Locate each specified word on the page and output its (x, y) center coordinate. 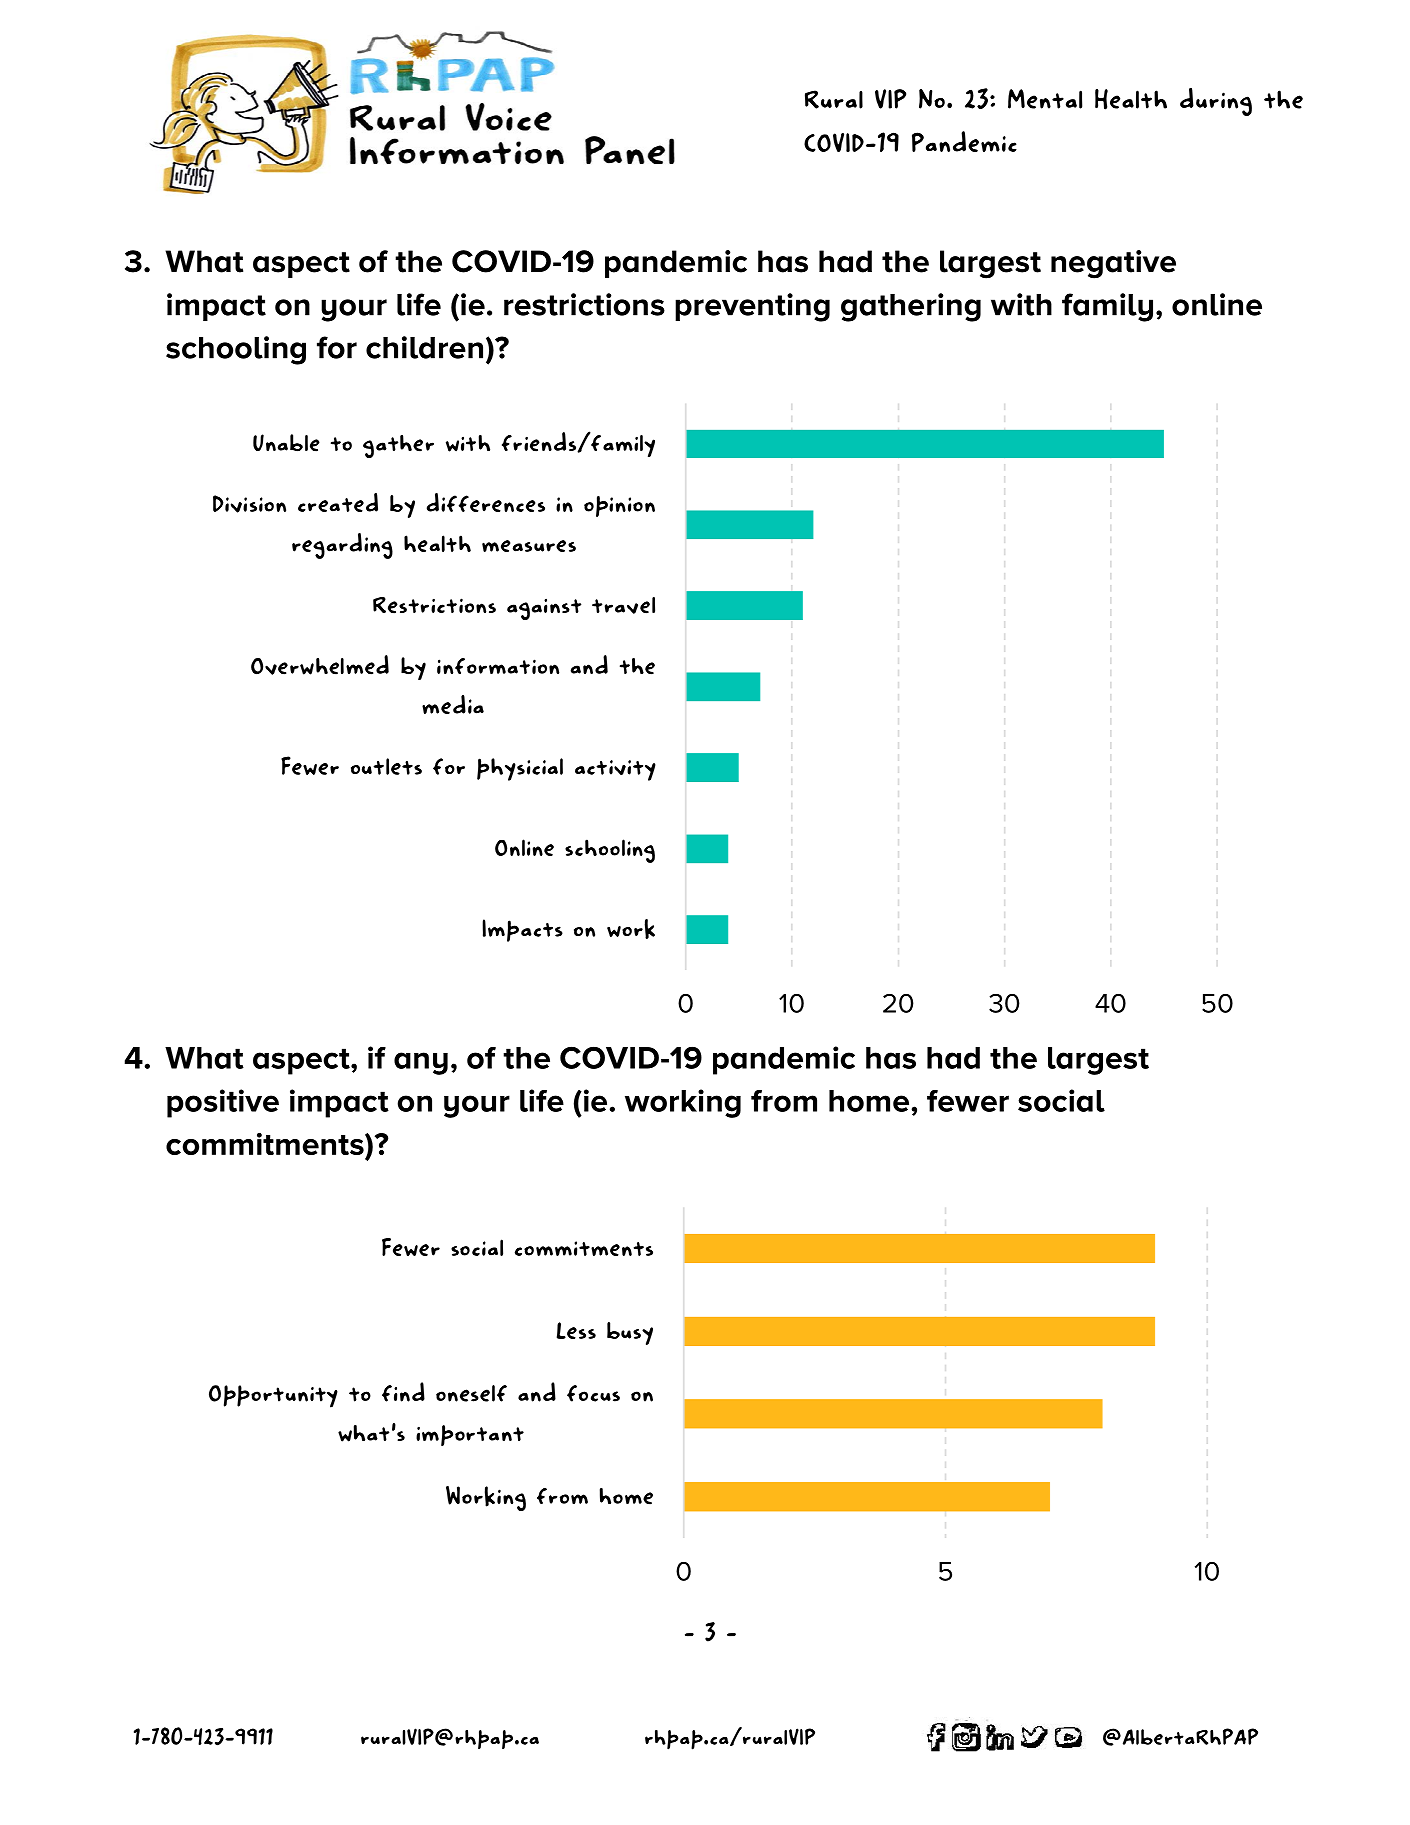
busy (630, 1333)
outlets (386, 766)
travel (623, 605)
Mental (1045, 99)
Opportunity (273, 1396)
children (424, 347)
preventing (752, 307)
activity (615, 770)
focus (593, 1393)
